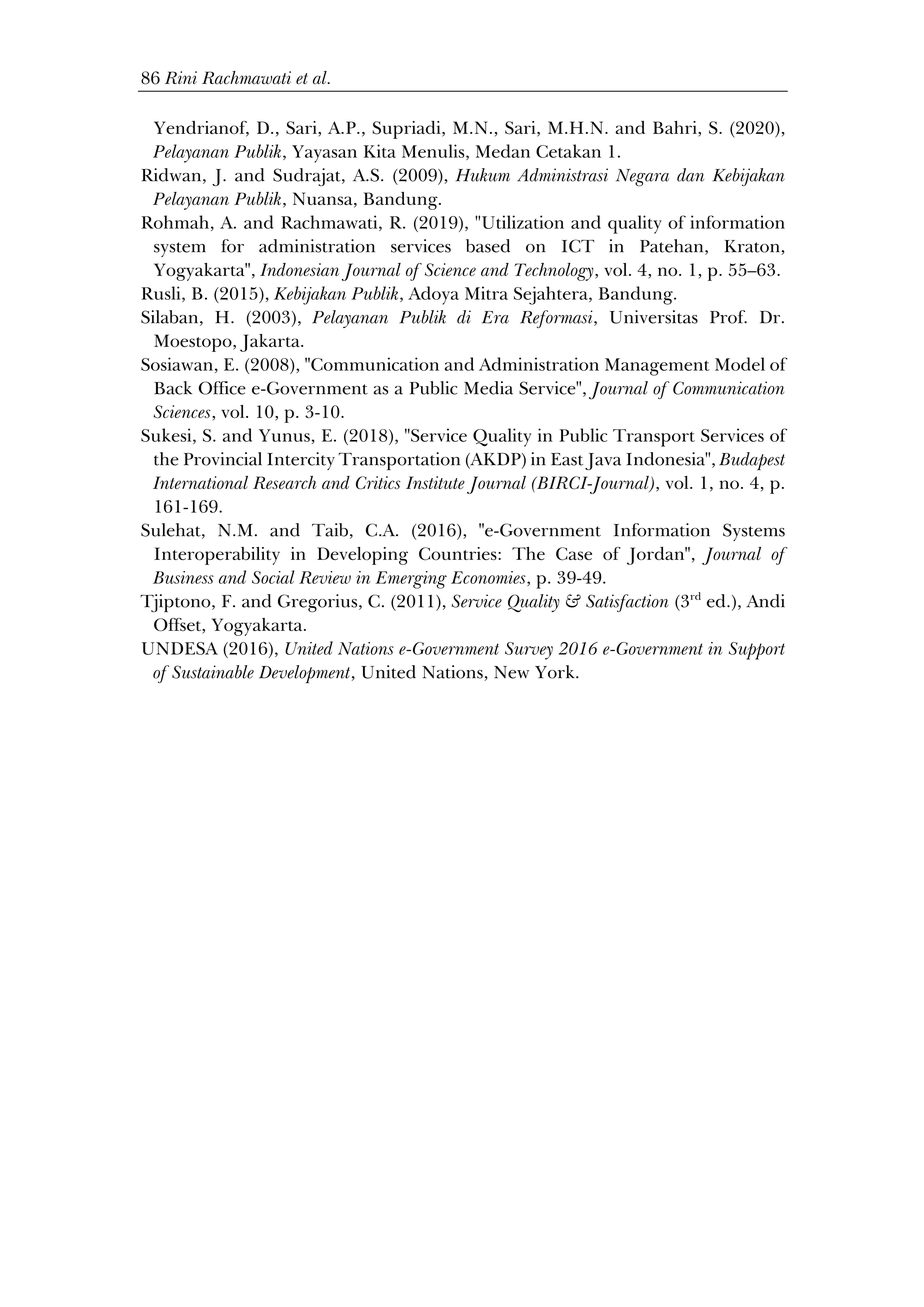 This screenshot has width=924, height=1307. I want to click on Sustainable, so click(213, 672).
